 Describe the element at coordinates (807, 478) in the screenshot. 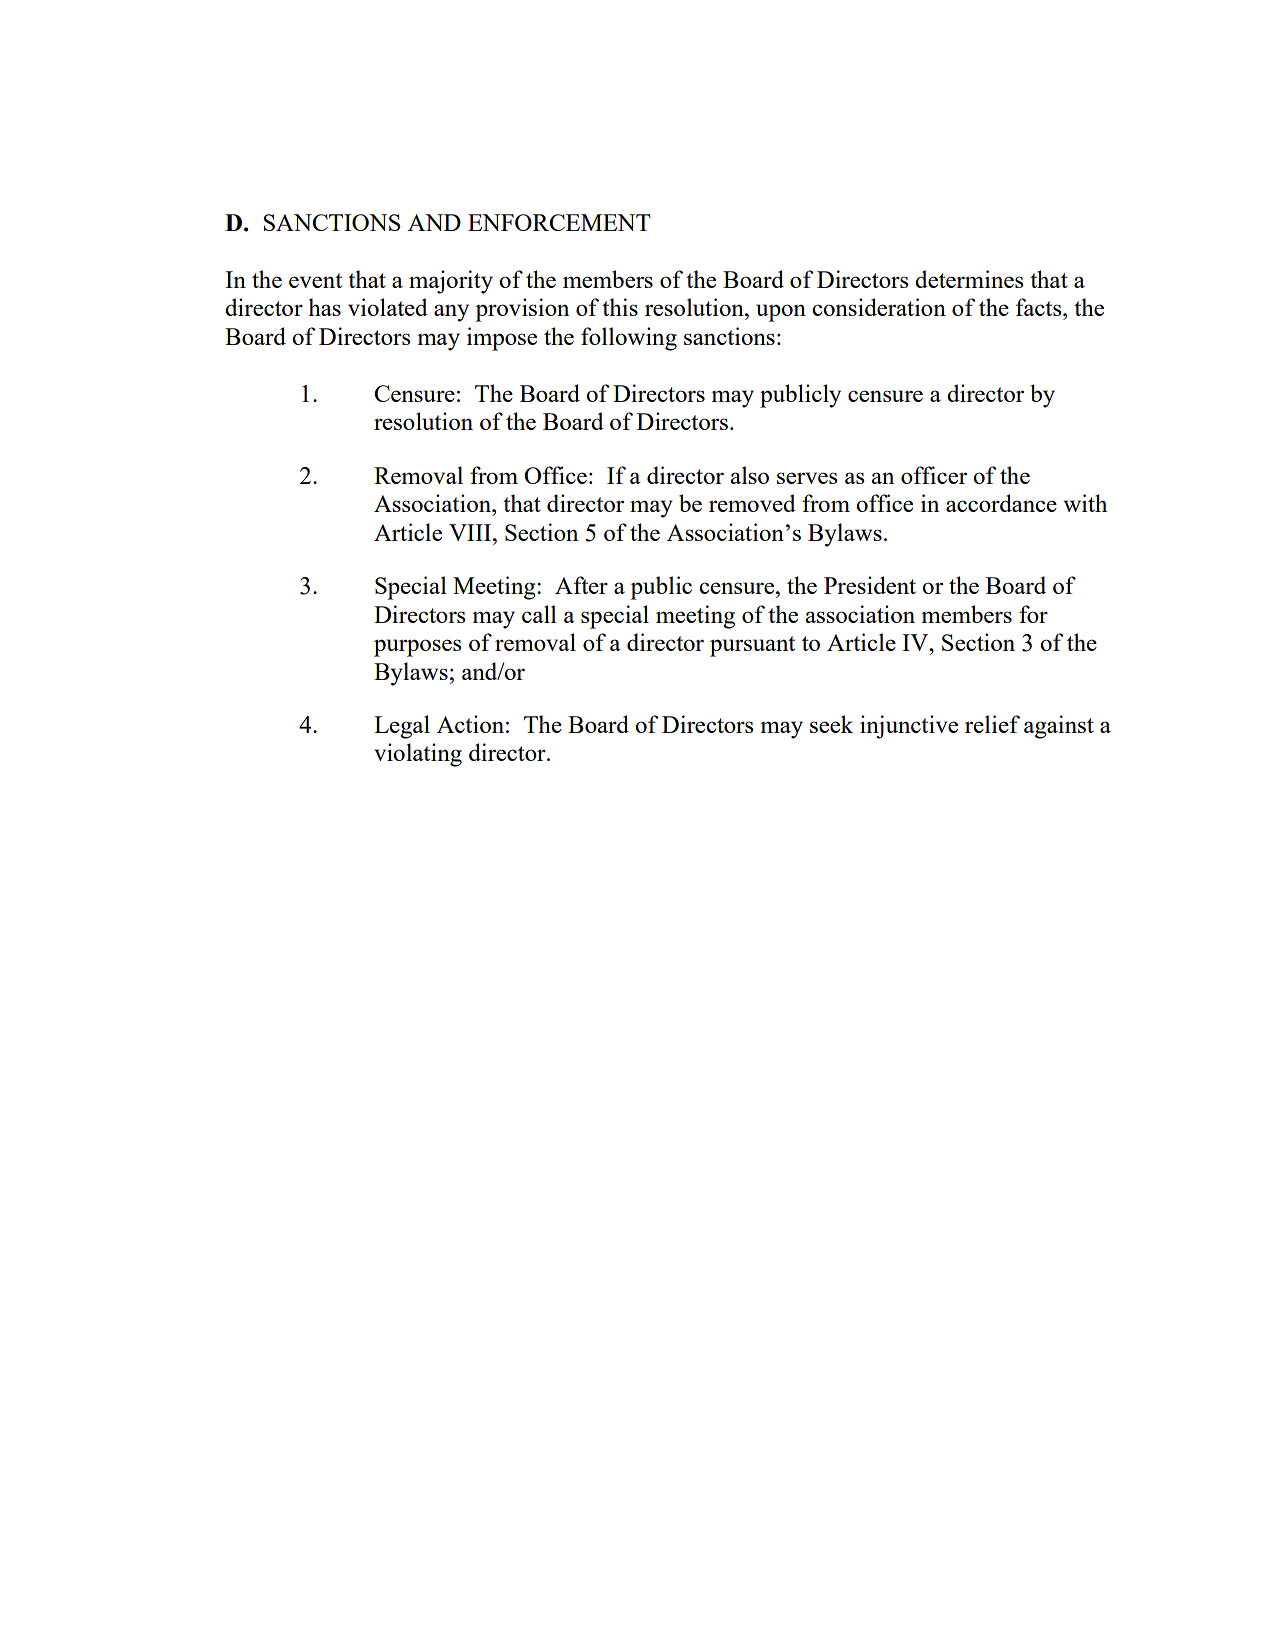

I see `serves` at that location.
